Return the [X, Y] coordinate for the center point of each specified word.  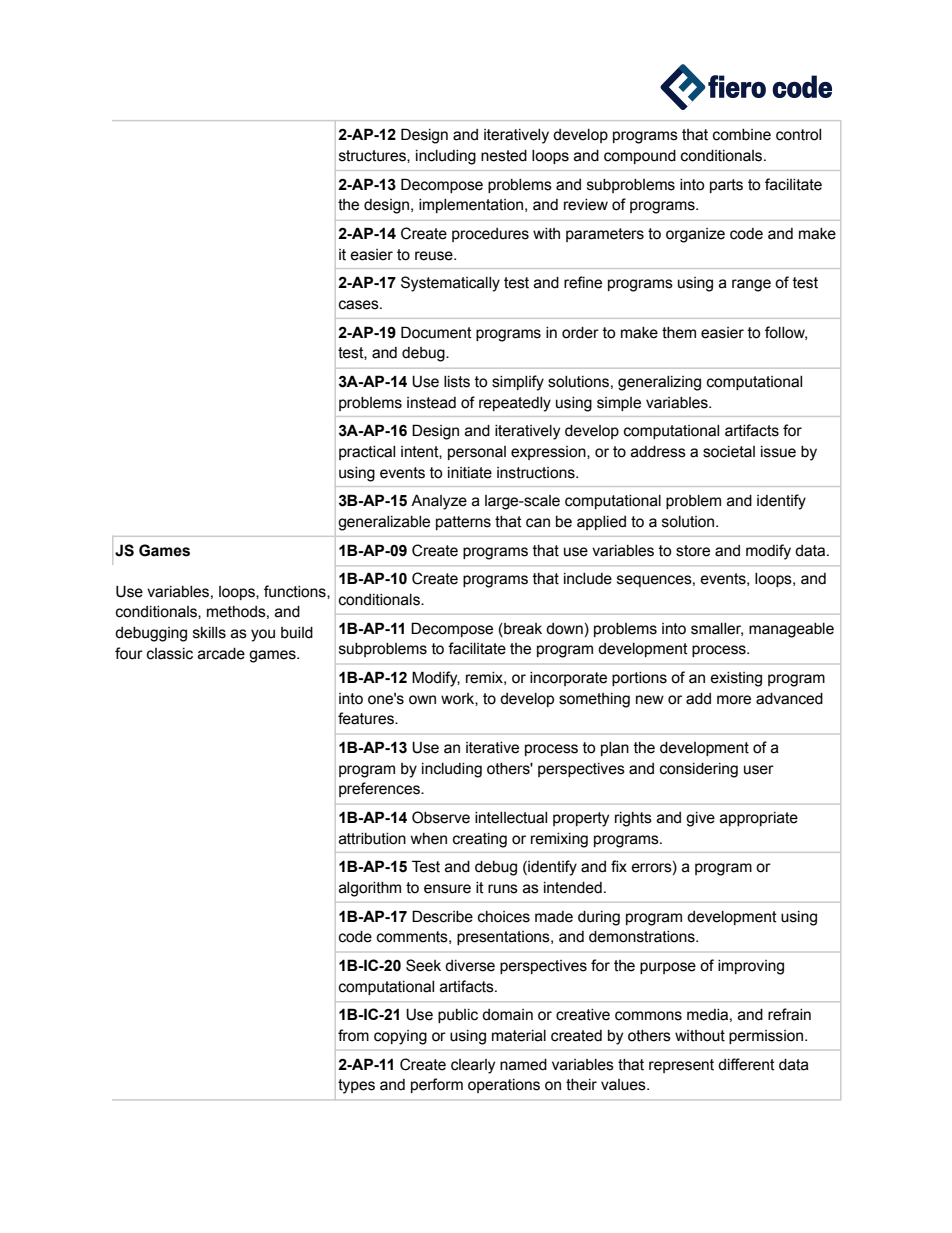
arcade [221, 654]
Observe [441, 817]
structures [373, 156]
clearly [473, 1066]
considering [699, 770]
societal [729, 452]
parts [726, 186]
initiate [470, 473]
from [353, 1035]
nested [504, 156]
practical [367, 453]
